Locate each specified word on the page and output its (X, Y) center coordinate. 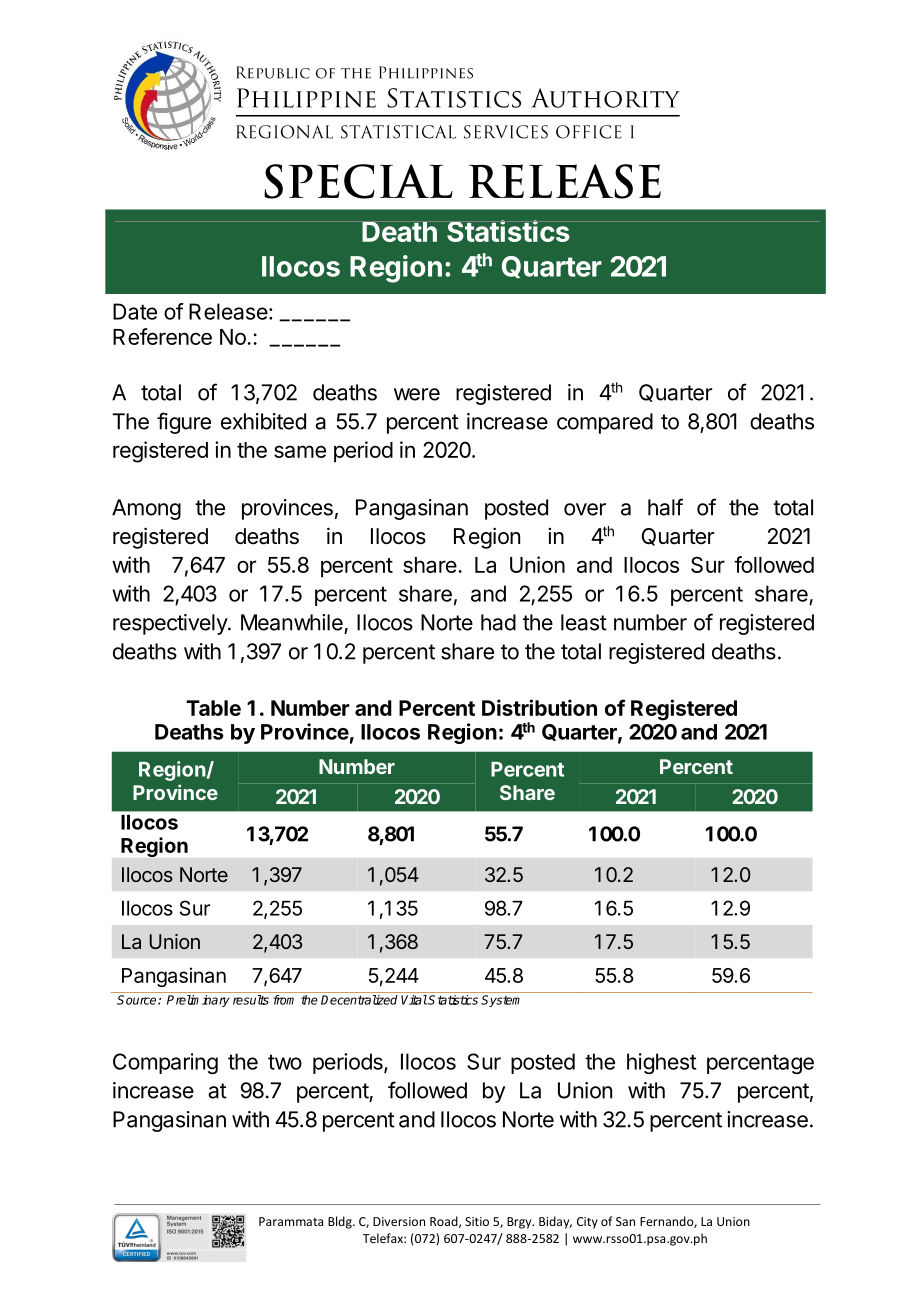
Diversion (399, 1221)
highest (661, 1063)
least (584, 622)
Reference (162, 336)
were (417, 394)
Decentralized (359, 1000)
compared (605, 423)
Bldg (341, 1222)
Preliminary (198, 1001)
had (498, 622)
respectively (171, 624)
